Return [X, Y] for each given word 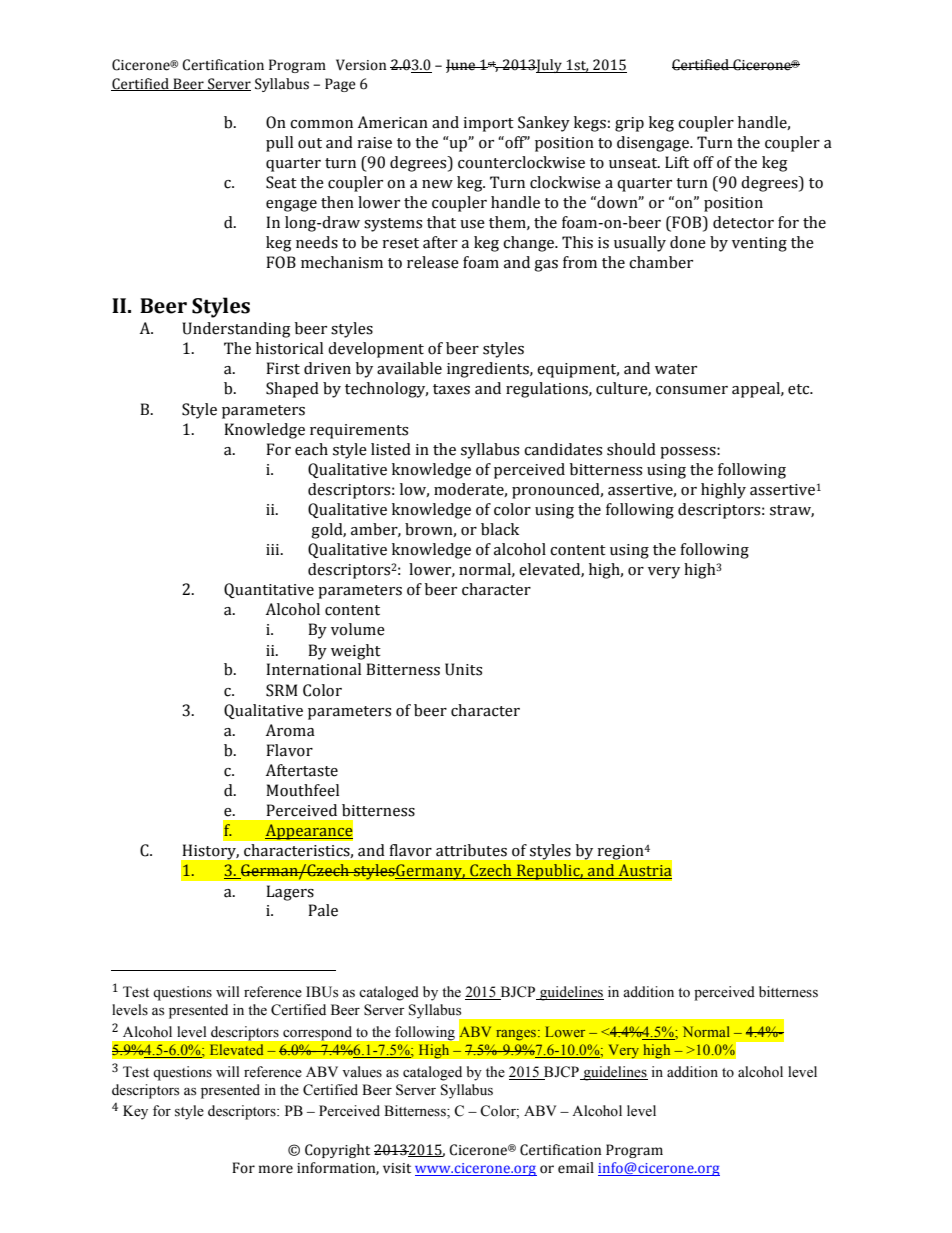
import [488, 124]
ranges [517, 1035]
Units [463, 669]
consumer [692, 390]
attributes [471, 850]
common [321, 124]
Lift [677, 162]
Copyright [337, 1151]
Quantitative [269, 590]
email [576, 1168]
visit [397, 1168]
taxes [451, 389]
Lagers [290, 893]
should [631, 449]
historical [289, 348]
